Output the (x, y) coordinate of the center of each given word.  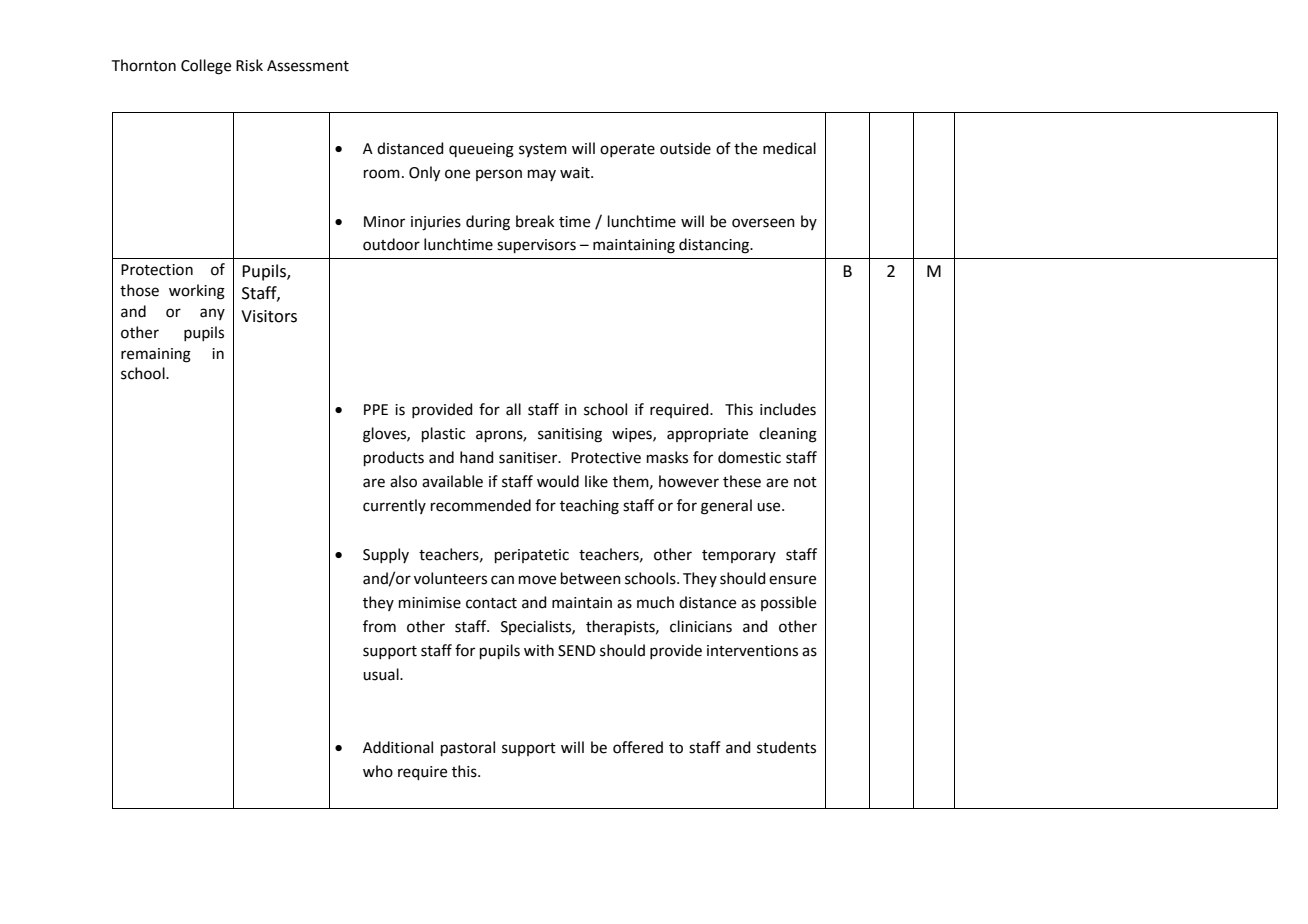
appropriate (707, 435)
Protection (157, 270)
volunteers (450, 578)
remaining (156, 355)
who (378, 771)
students (786, 747)
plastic (443, 434)
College (206, 67)
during (488, 223)
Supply (386, 555)
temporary (739, 556)
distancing (715, 246)
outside (685, 148)
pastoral (468, 748)
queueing (481, 150)
